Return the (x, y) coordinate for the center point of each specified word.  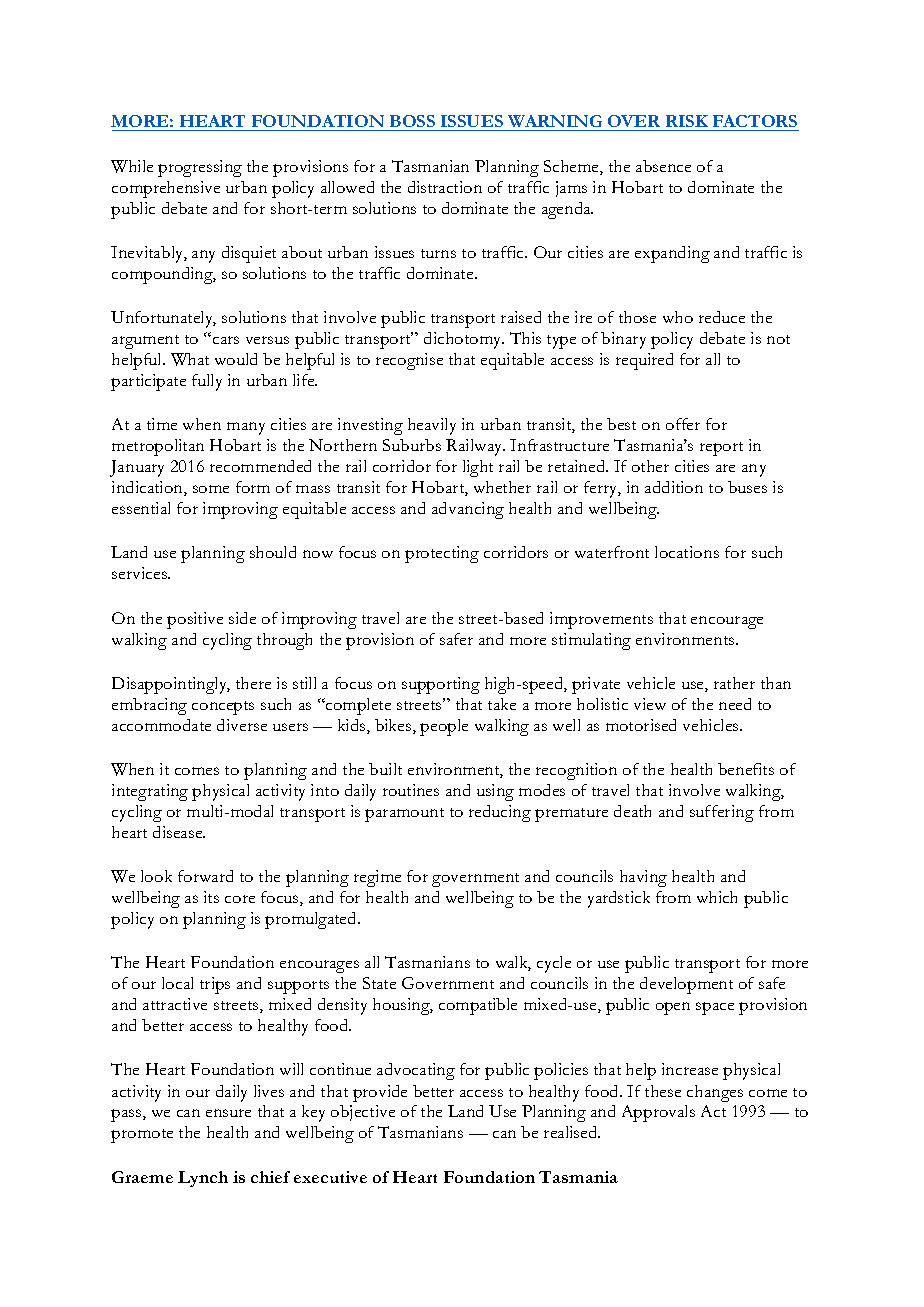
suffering (722, 813)
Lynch (203, 1179)
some (211, 489)
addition (674, 487)
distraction (445, 187)
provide (380, 1093)
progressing (200, 168)
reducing (500, 813)
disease (179, 832)
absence (663, 166)
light (478, 468)
